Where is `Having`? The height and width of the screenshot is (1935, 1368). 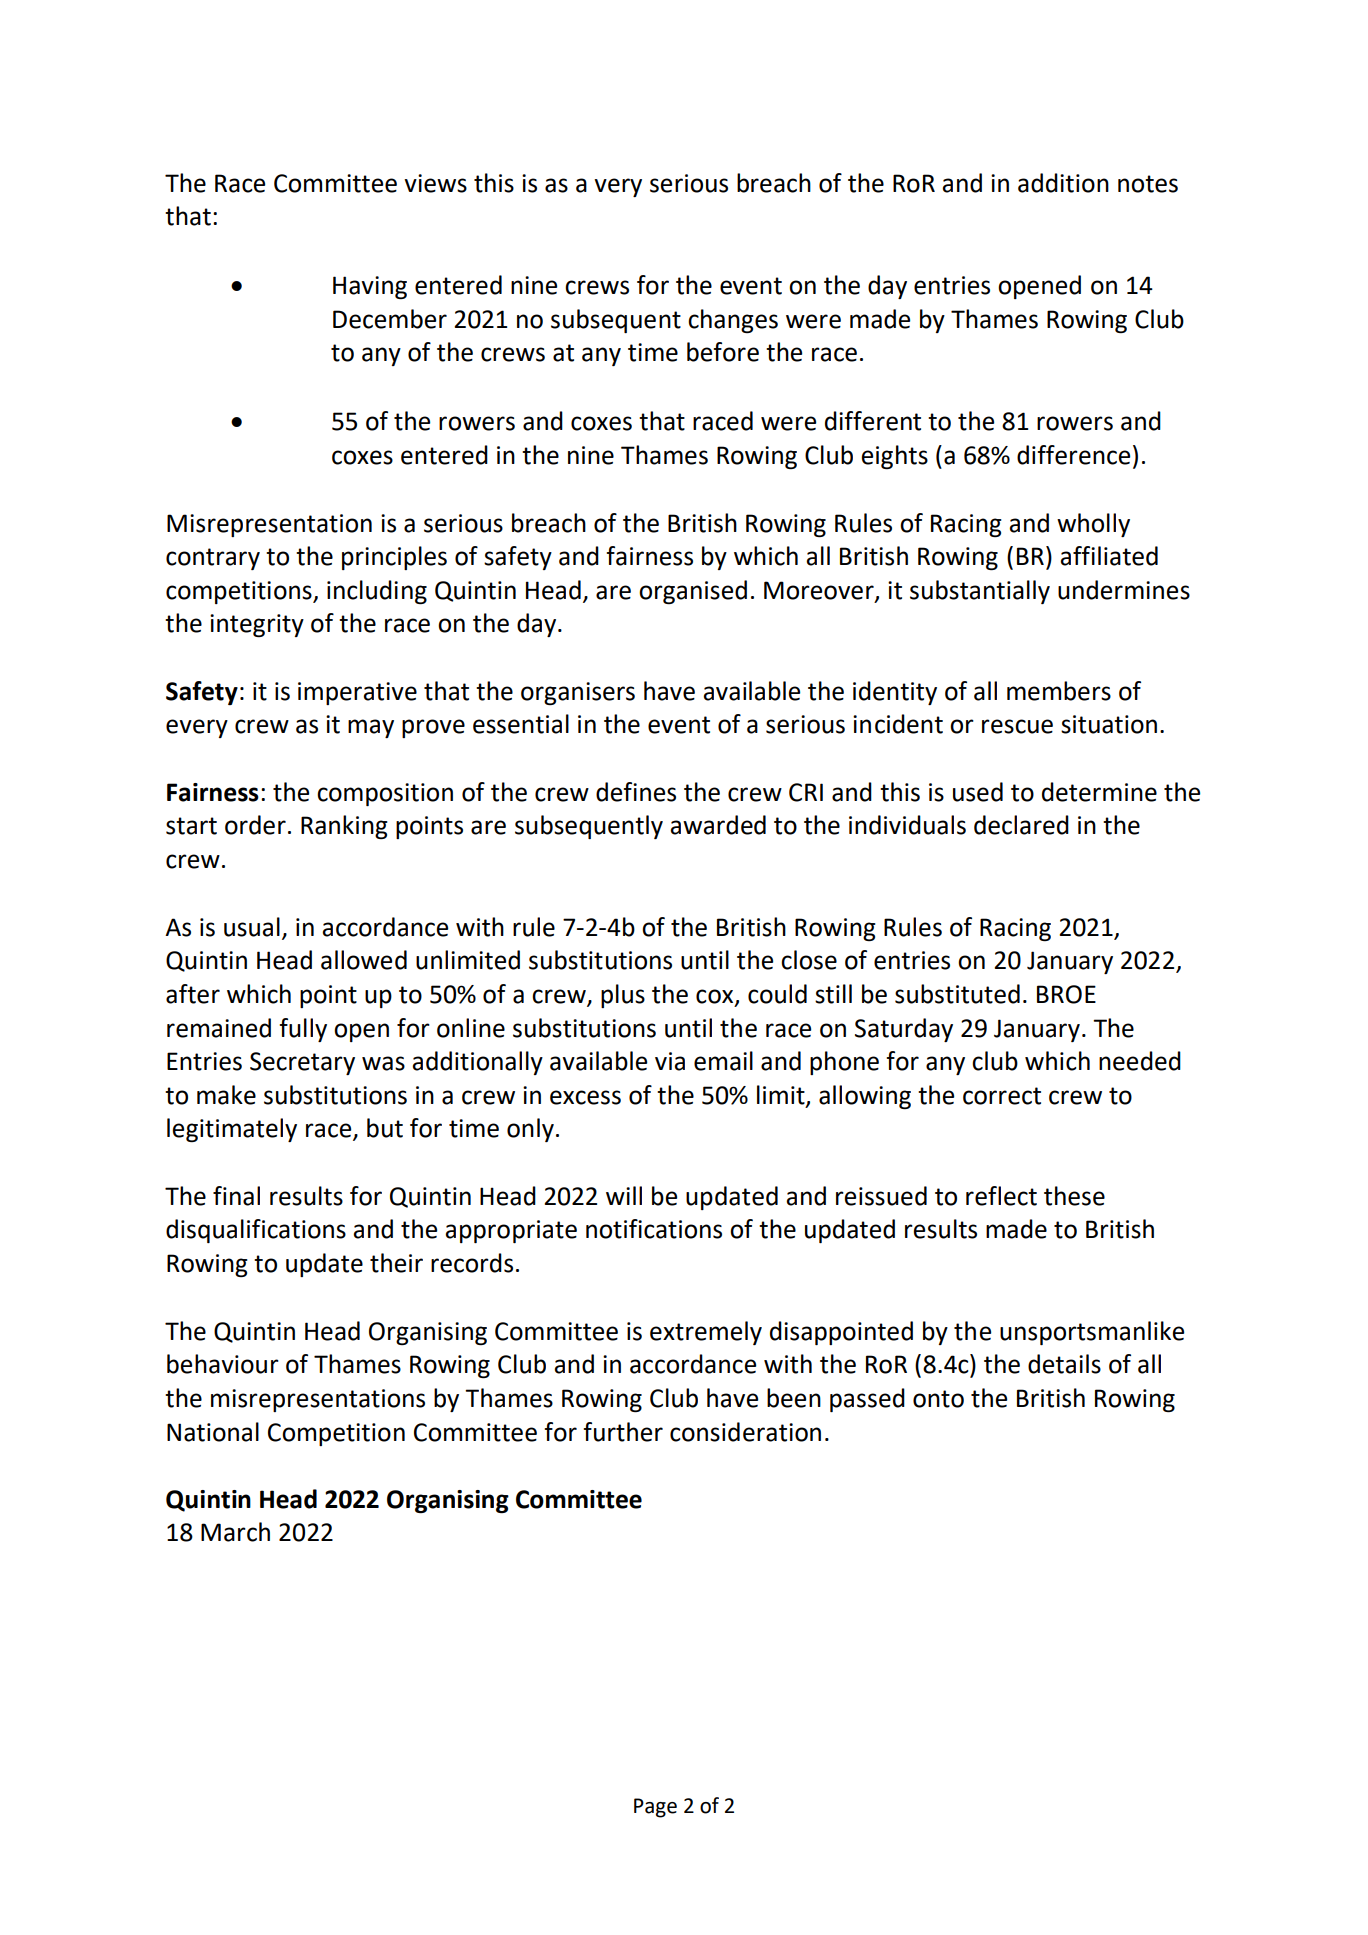 Having is located at coordinates (370, 287).
